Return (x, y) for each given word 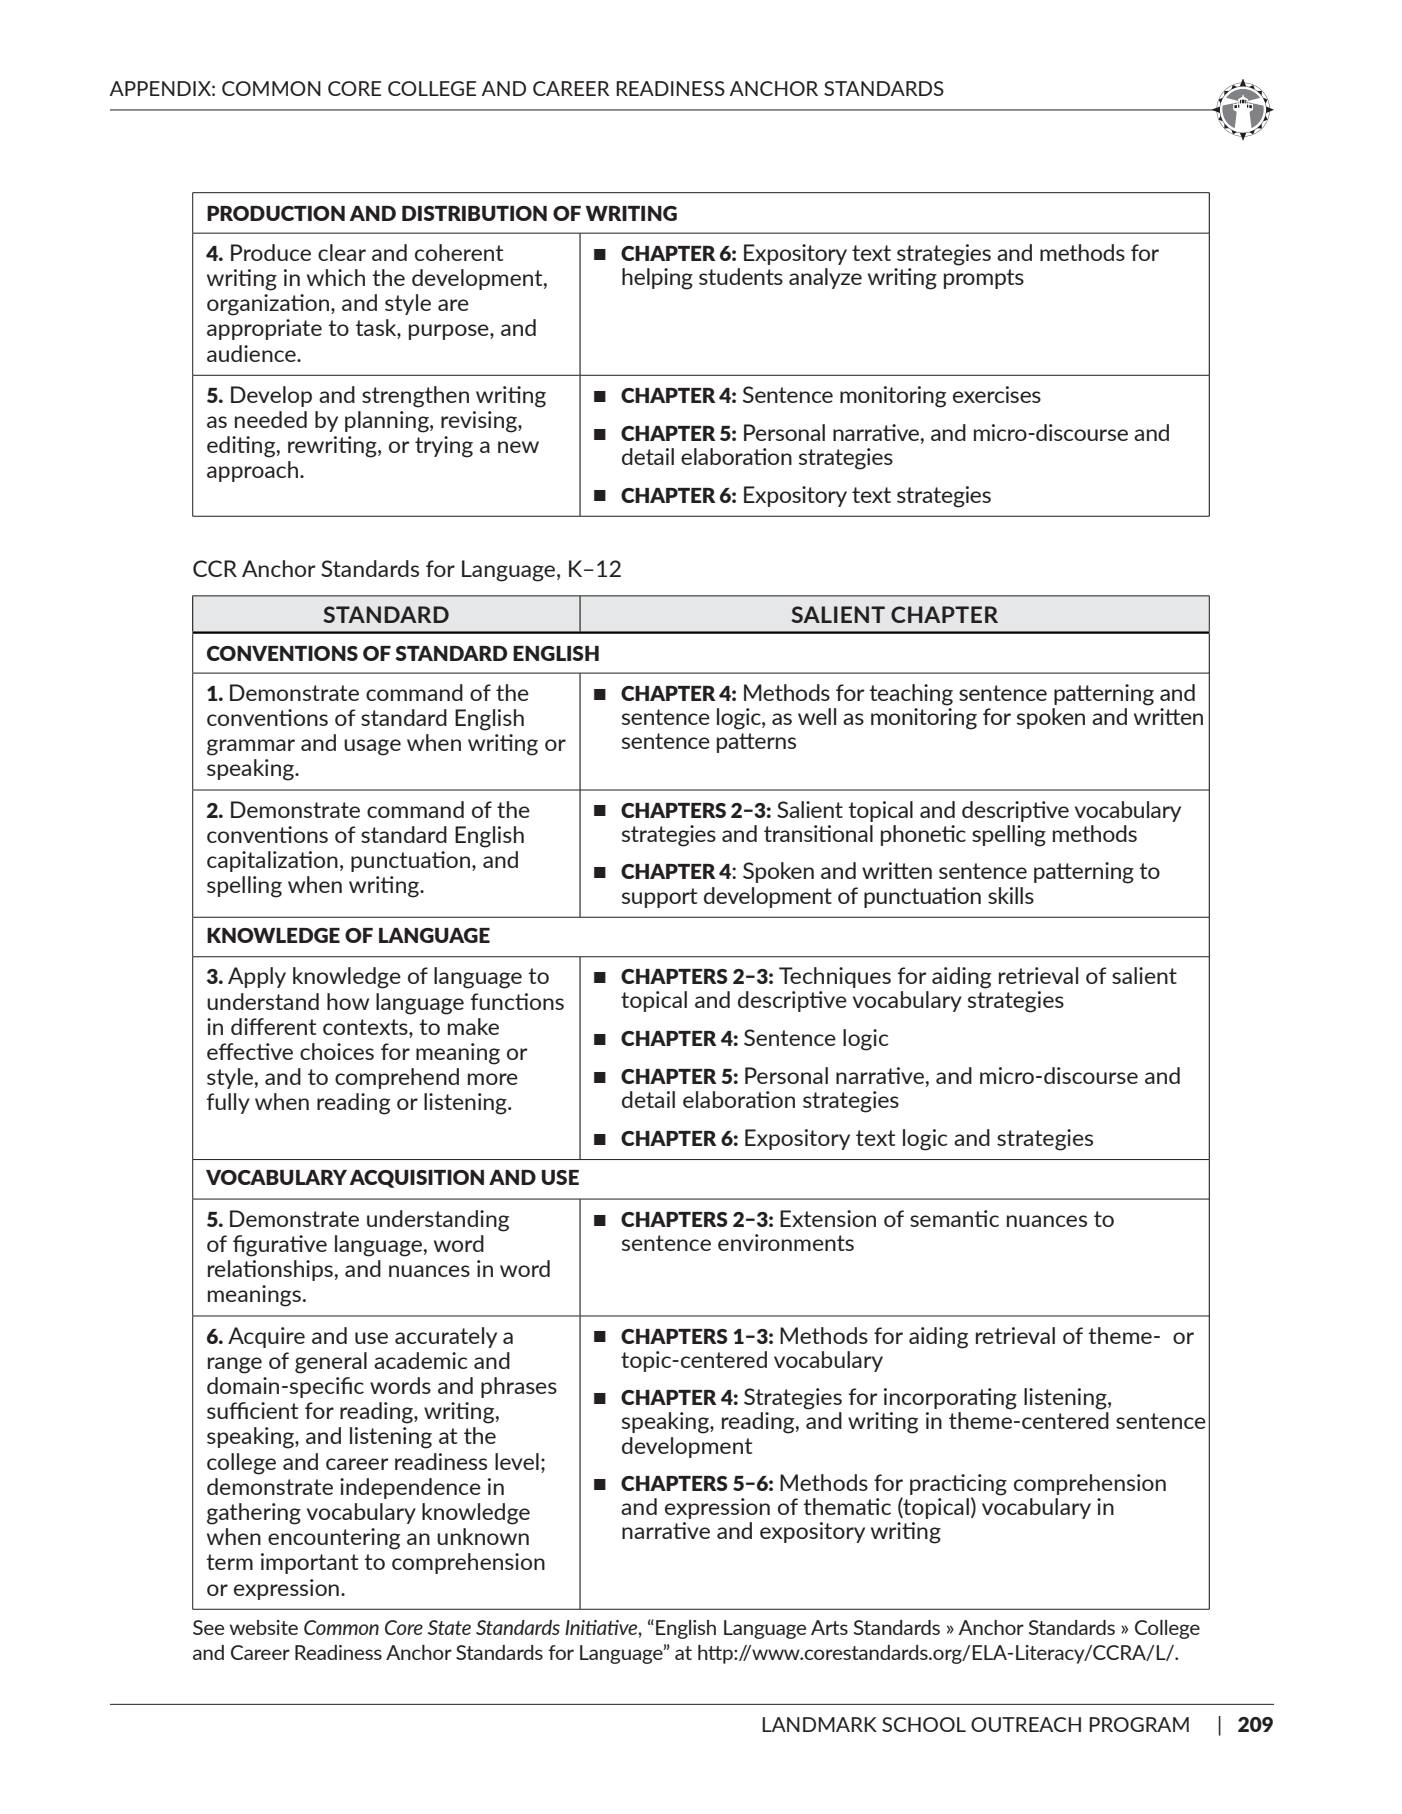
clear (342, 252)
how (348, 1001)
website (264, 1627)
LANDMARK (819, 1724)
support (659, 898)
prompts (984, 279)
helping (657, 279)
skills (1011, 895)
